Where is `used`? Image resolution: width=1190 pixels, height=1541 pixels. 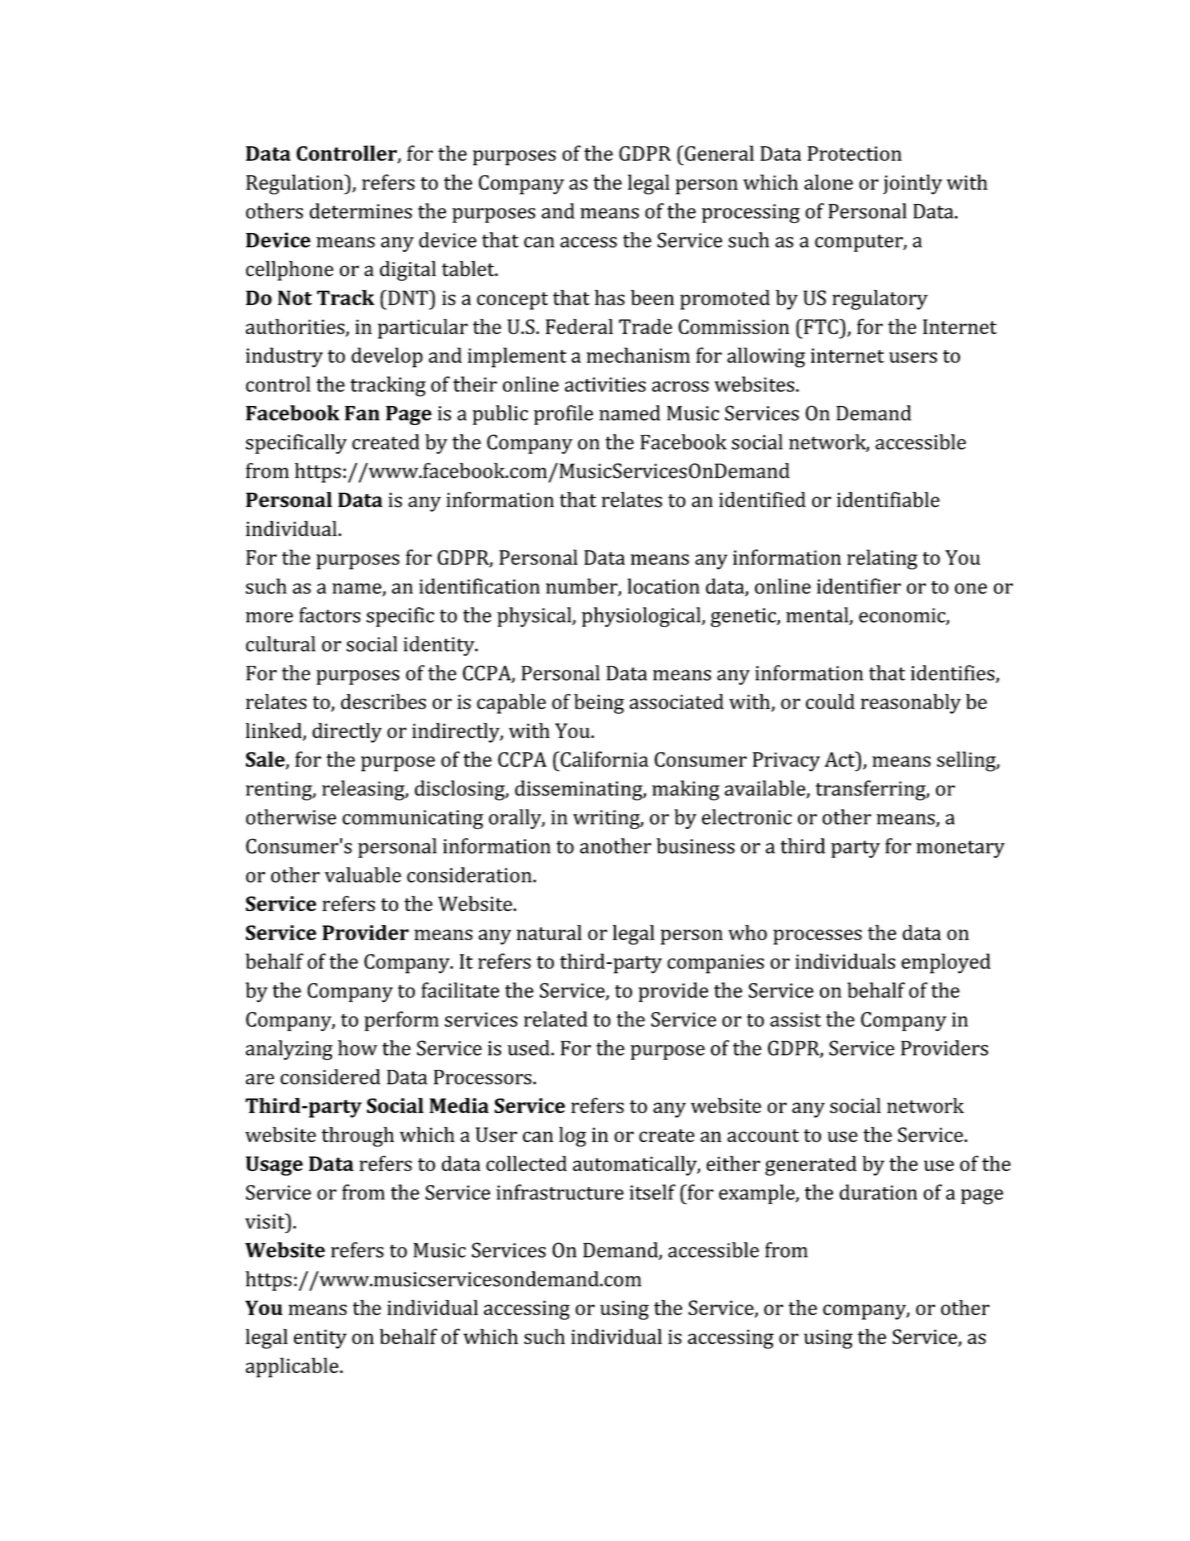 used is located at coordinates (530, 1048).
